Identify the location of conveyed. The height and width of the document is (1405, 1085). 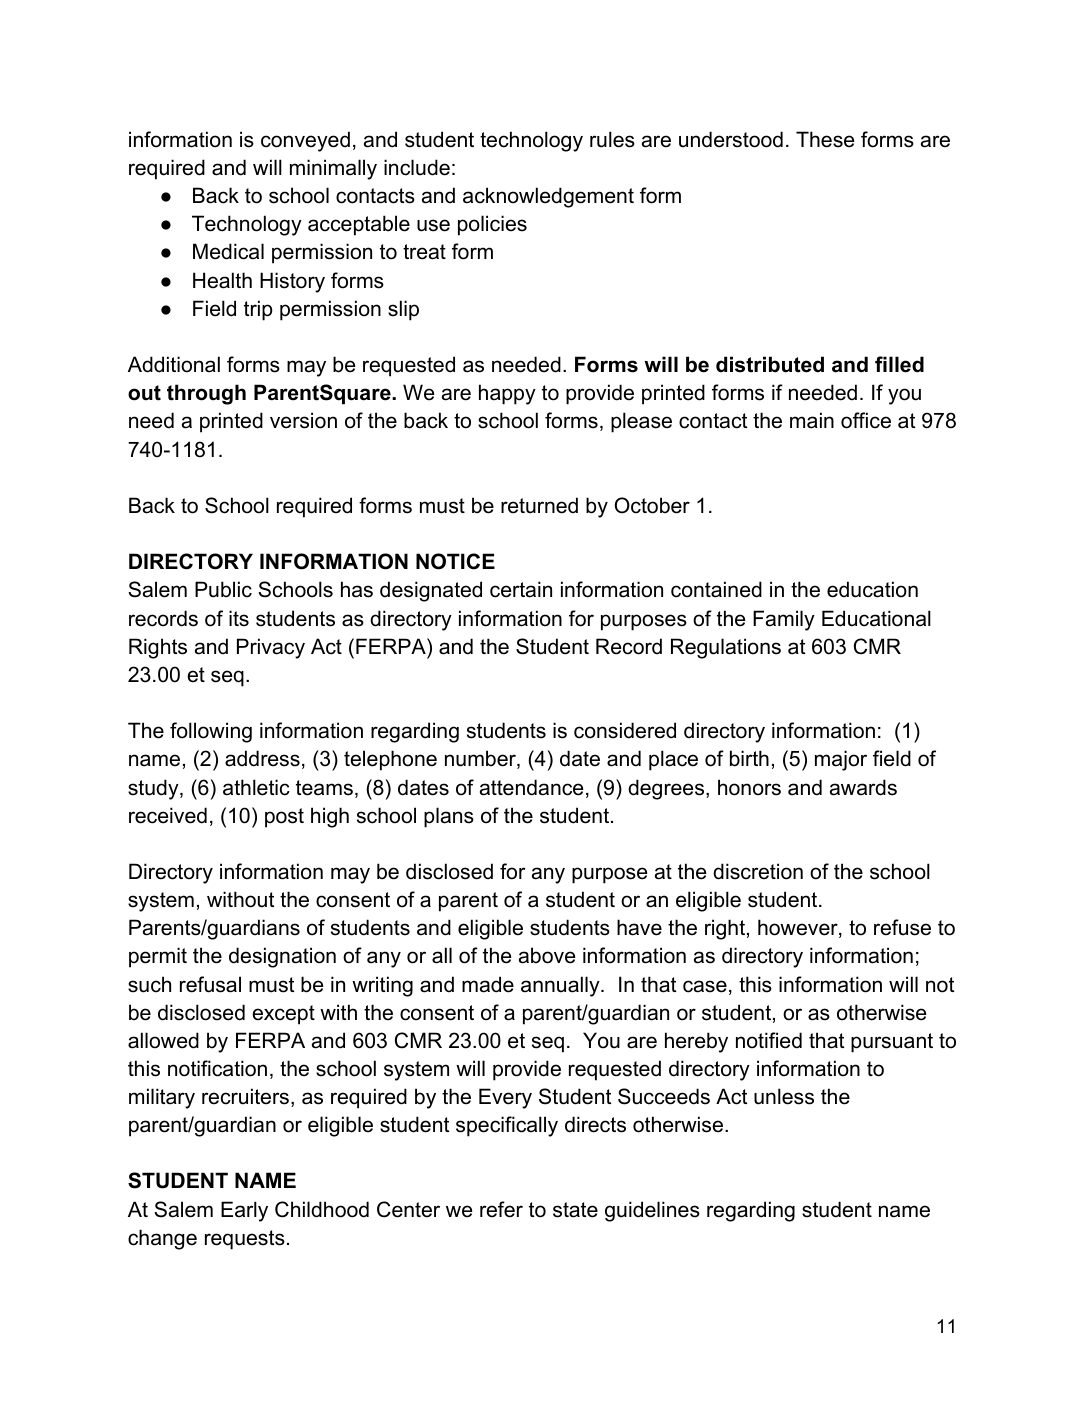
(305, 141).
